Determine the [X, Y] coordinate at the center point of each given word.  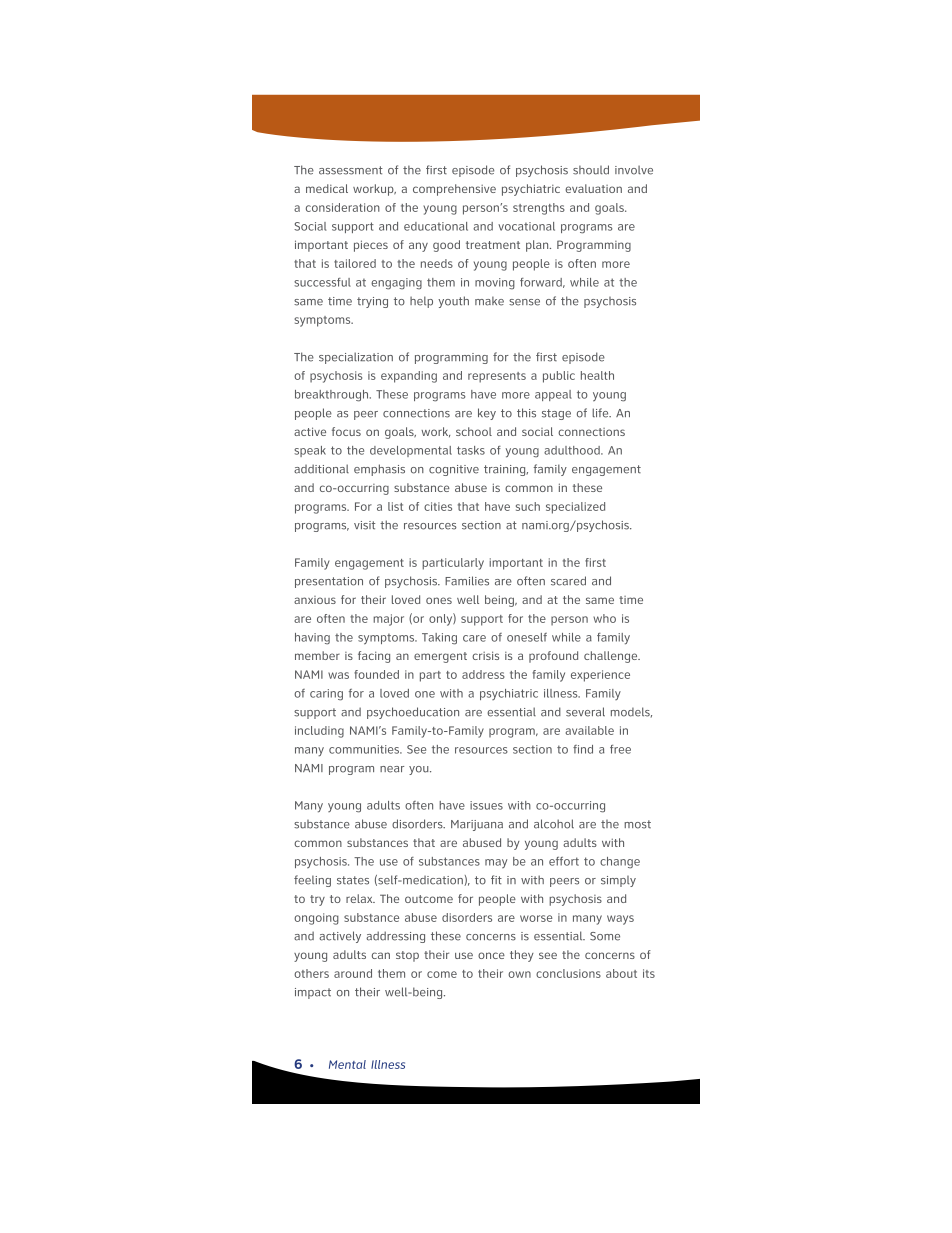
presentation [329, 582]
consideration [343, 207]
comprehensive [454, 190]
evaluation [593, 188]
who [604, 618]
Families [467, 581]
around [353, 973]
